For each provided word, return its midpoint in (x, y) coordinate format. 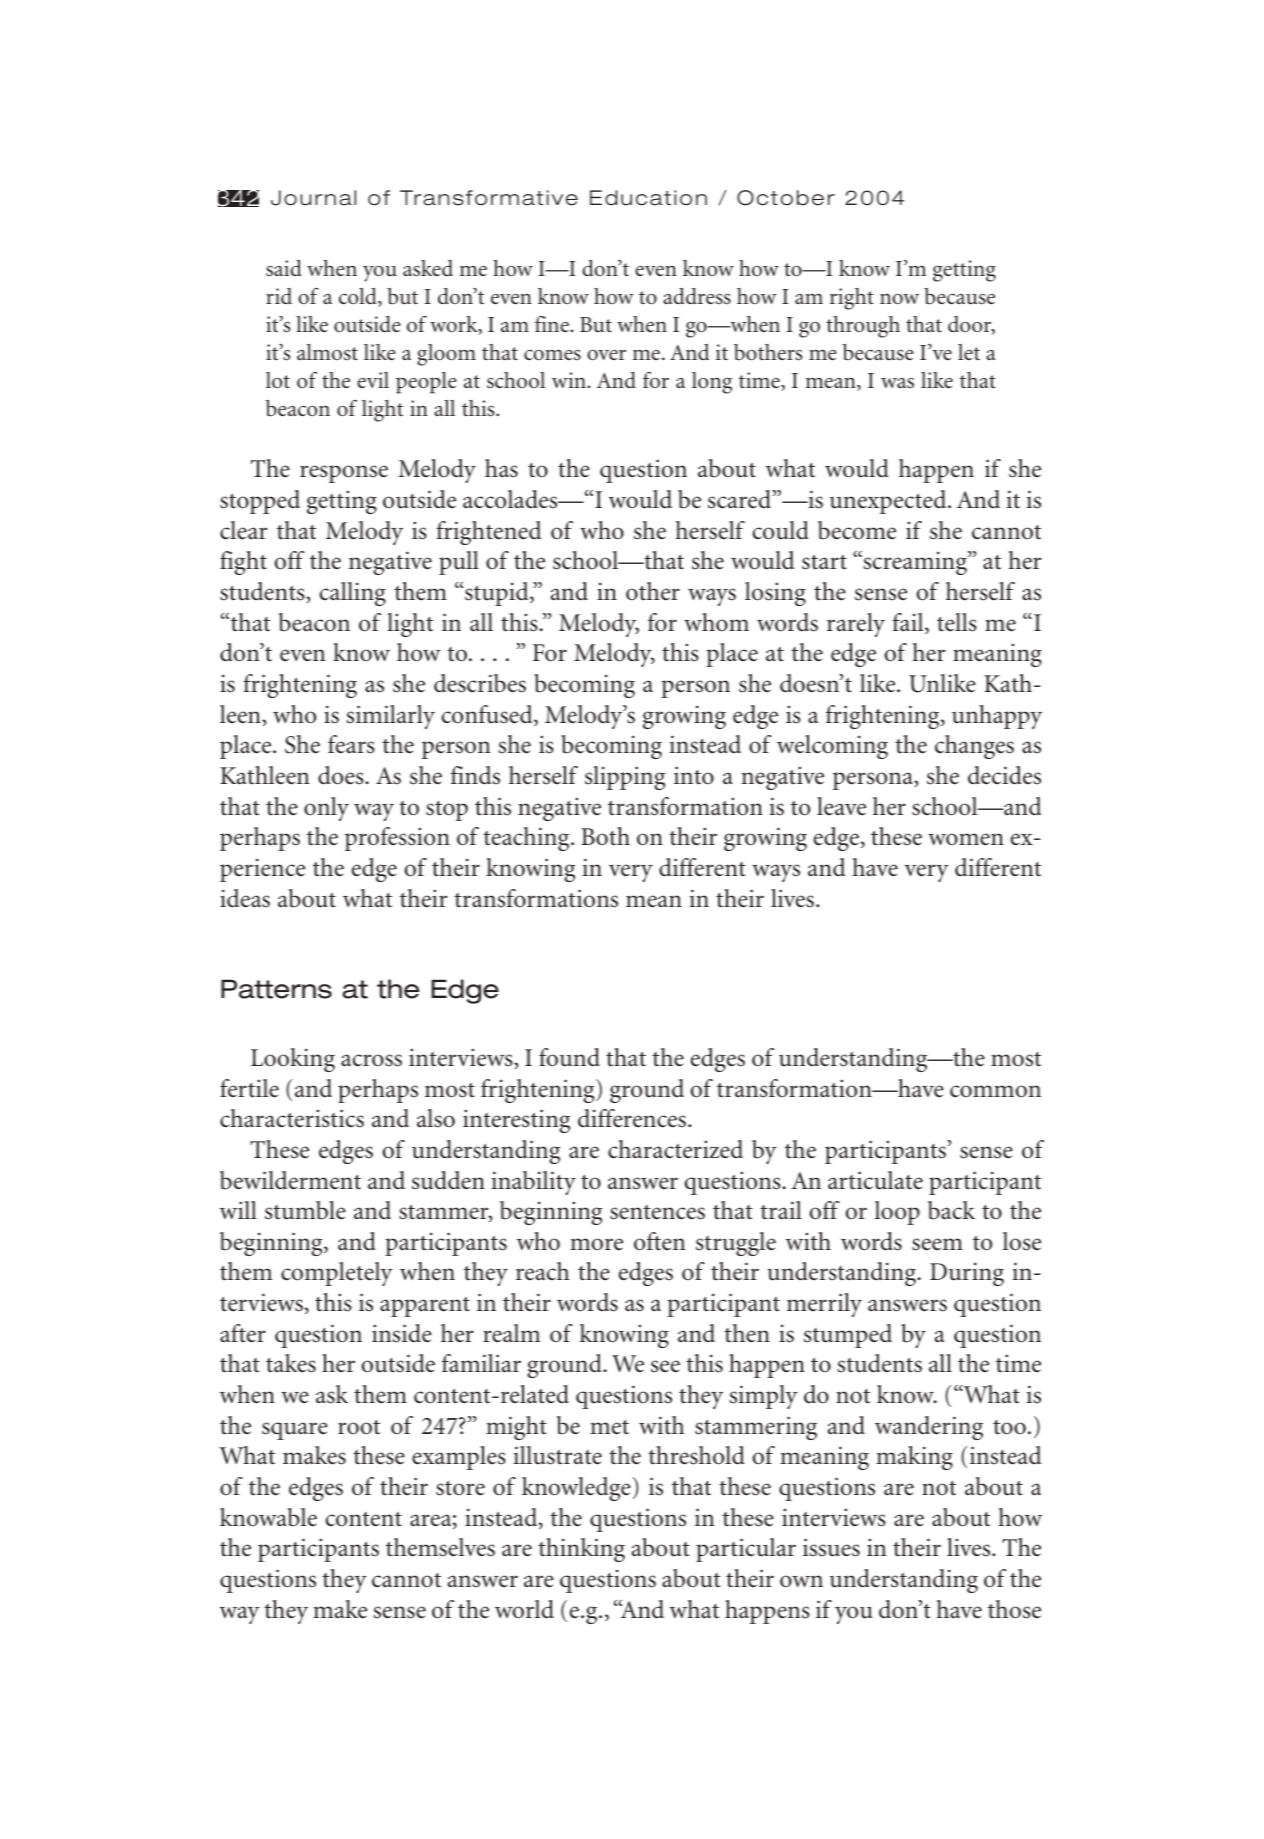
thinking (581, 1550)
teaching (527, 839)
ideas (245, 898)
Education (648, 198)
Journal (313, 198)
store (460, 1488)
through (863, 327)
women (966, 839)
